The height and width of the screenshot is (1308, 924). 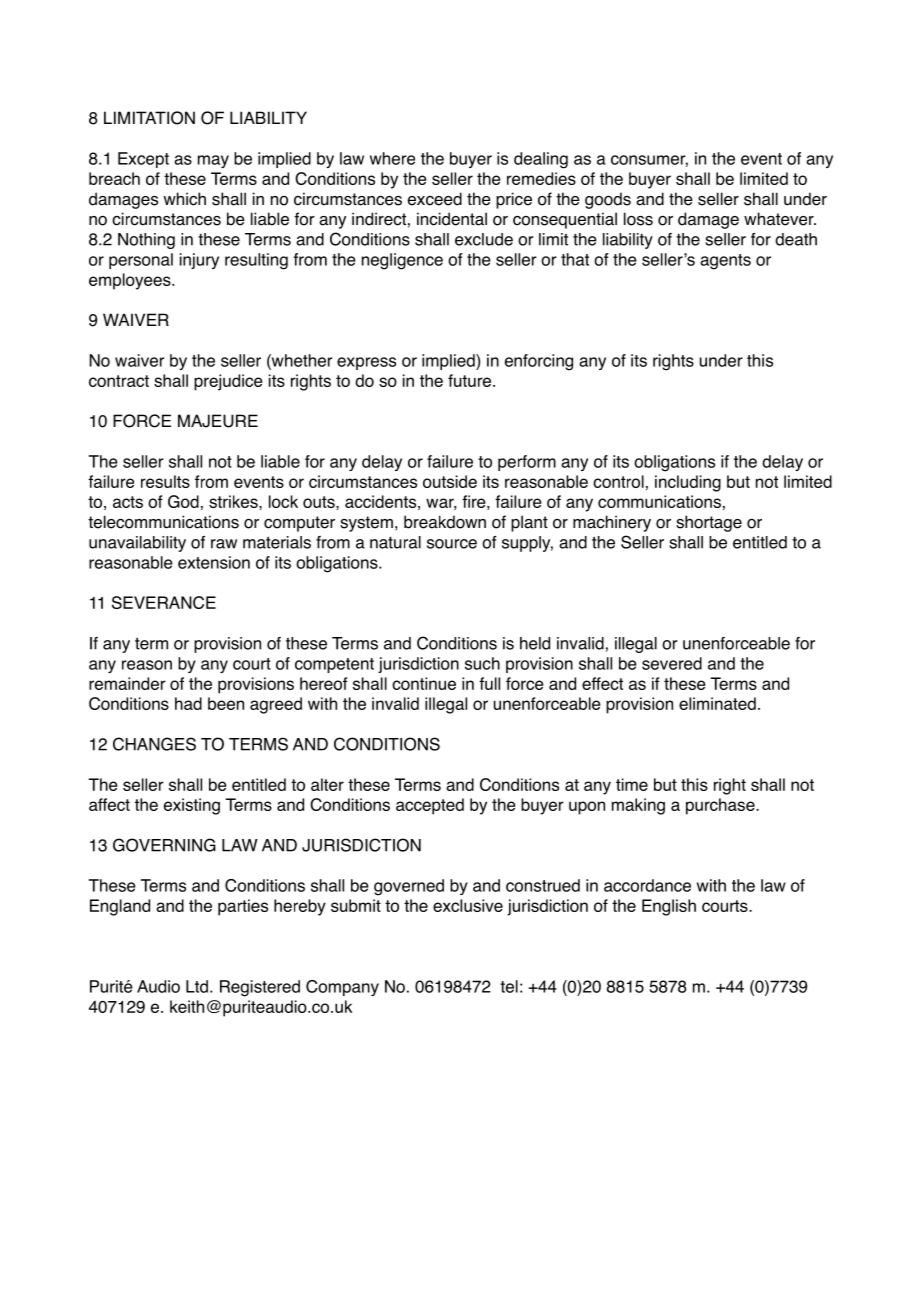 I want to click on exclusive, so click(x=468, y=905).
